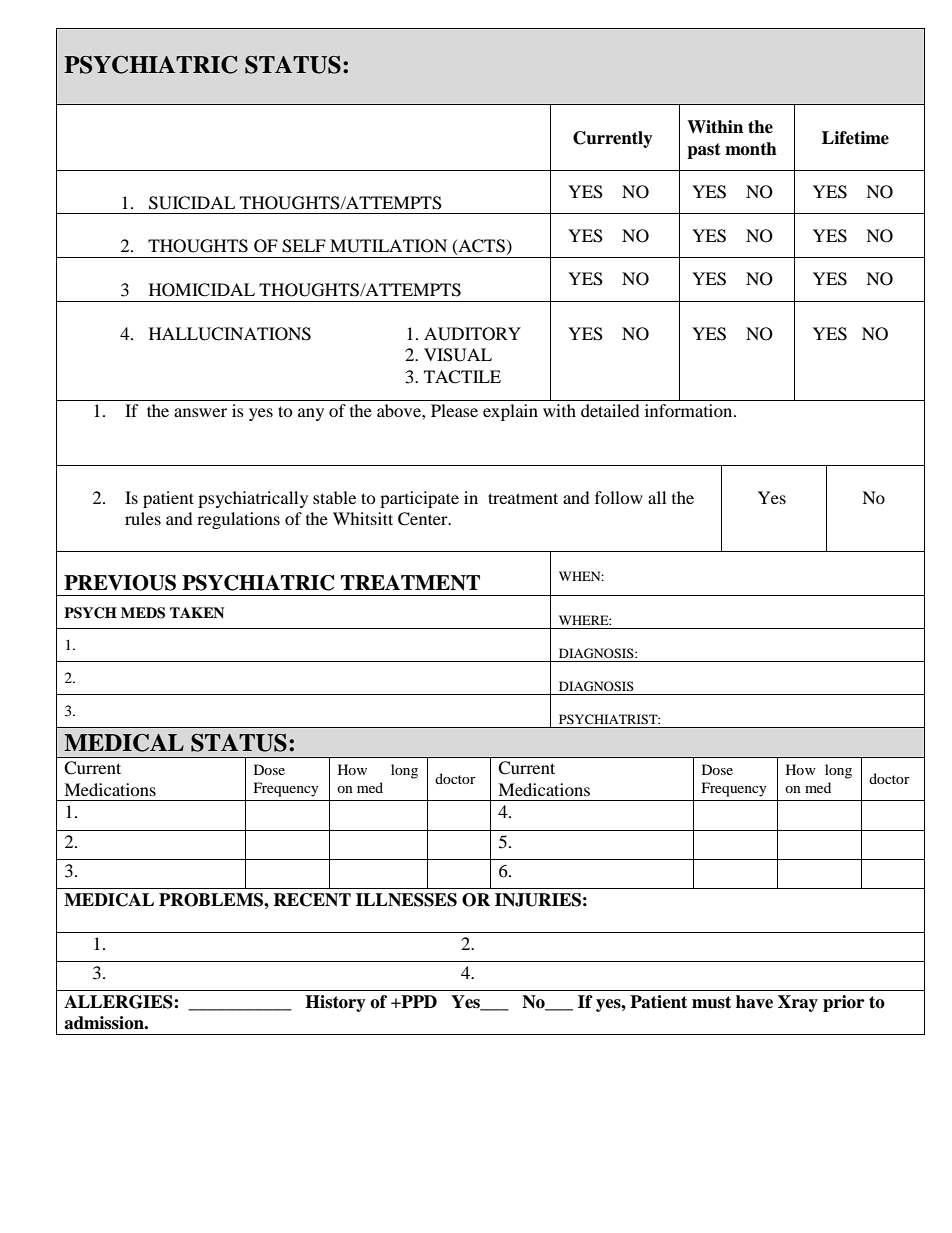 The height and width of the image is (1233, 952). What do you see at coordinates (418, 1001) in the image?
I see `PPD` at bounding box center [418, 1001].
